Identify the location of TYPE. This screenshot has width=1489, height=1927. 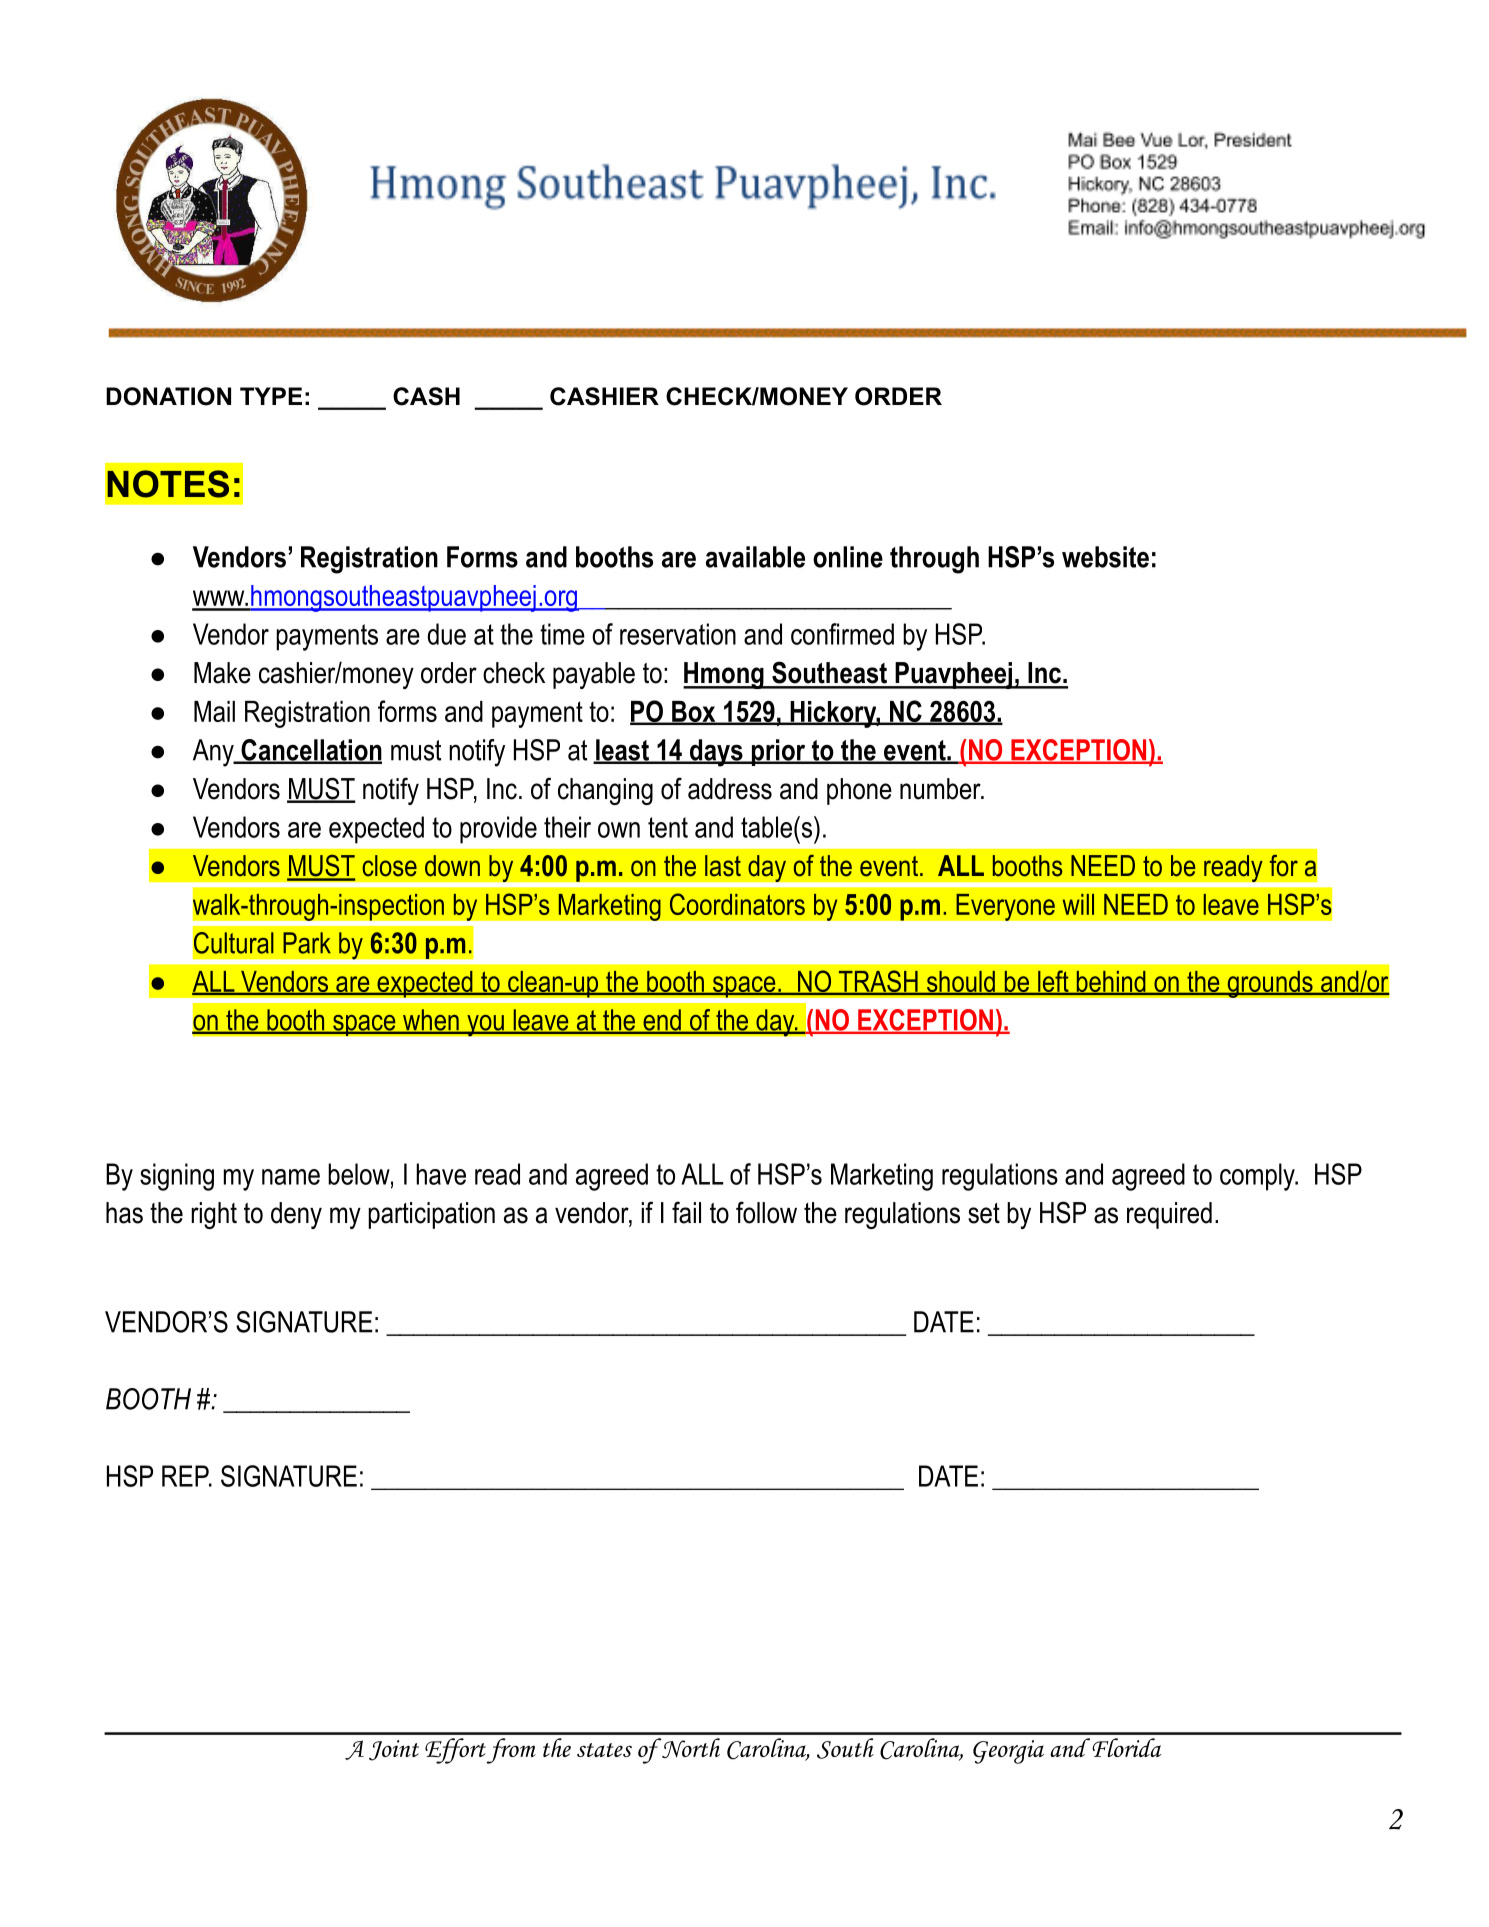
(271, 396).
